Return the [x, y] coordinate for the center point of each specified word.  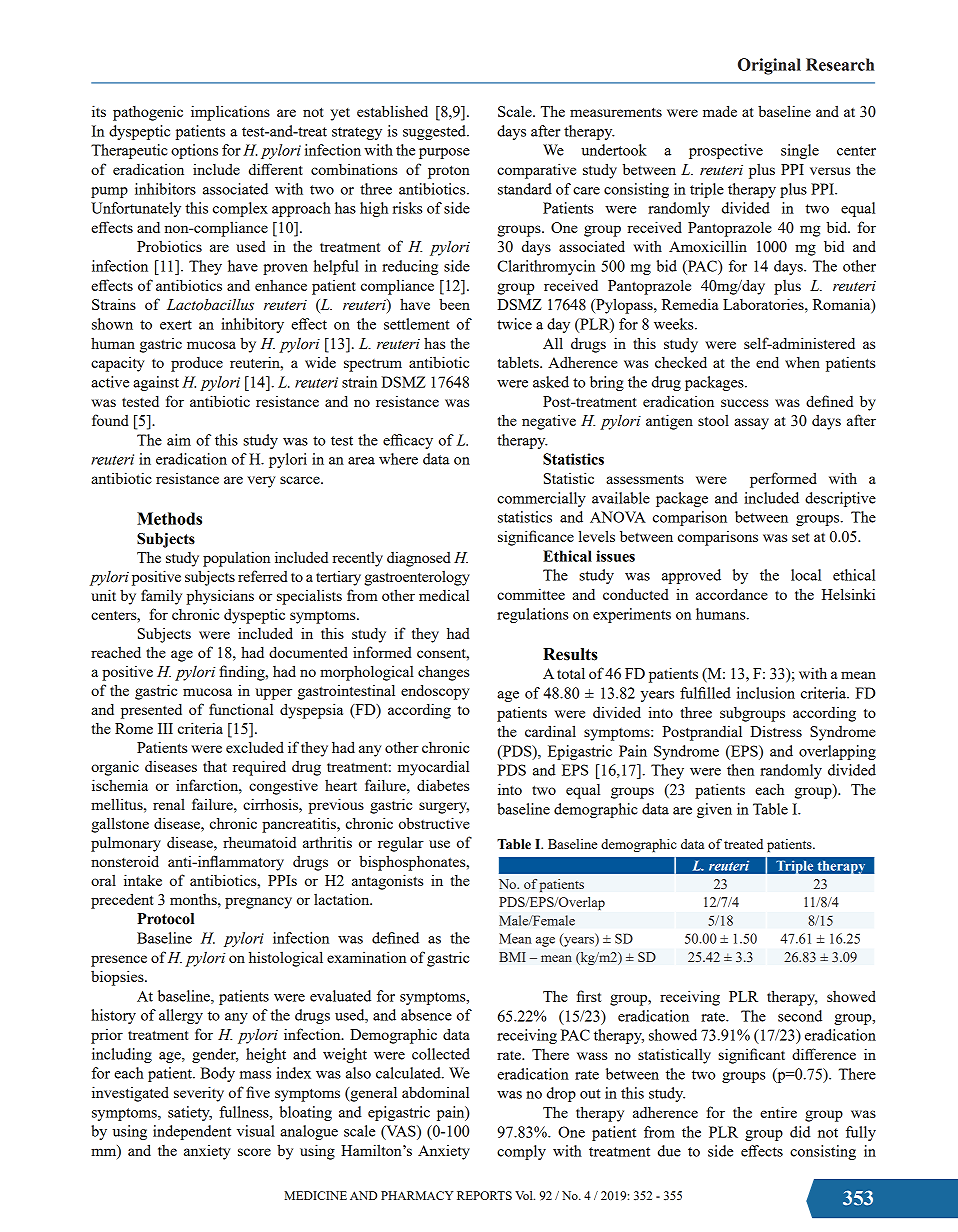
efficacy [408, 441]
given [714, 810]
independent [192, 1132]
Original [769, 66]
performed [783, 480]
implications [230, 113]
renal [169, 804]
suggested [435, 132]
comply [521, 1152]
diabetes [443, 785]
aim [179, 440]
